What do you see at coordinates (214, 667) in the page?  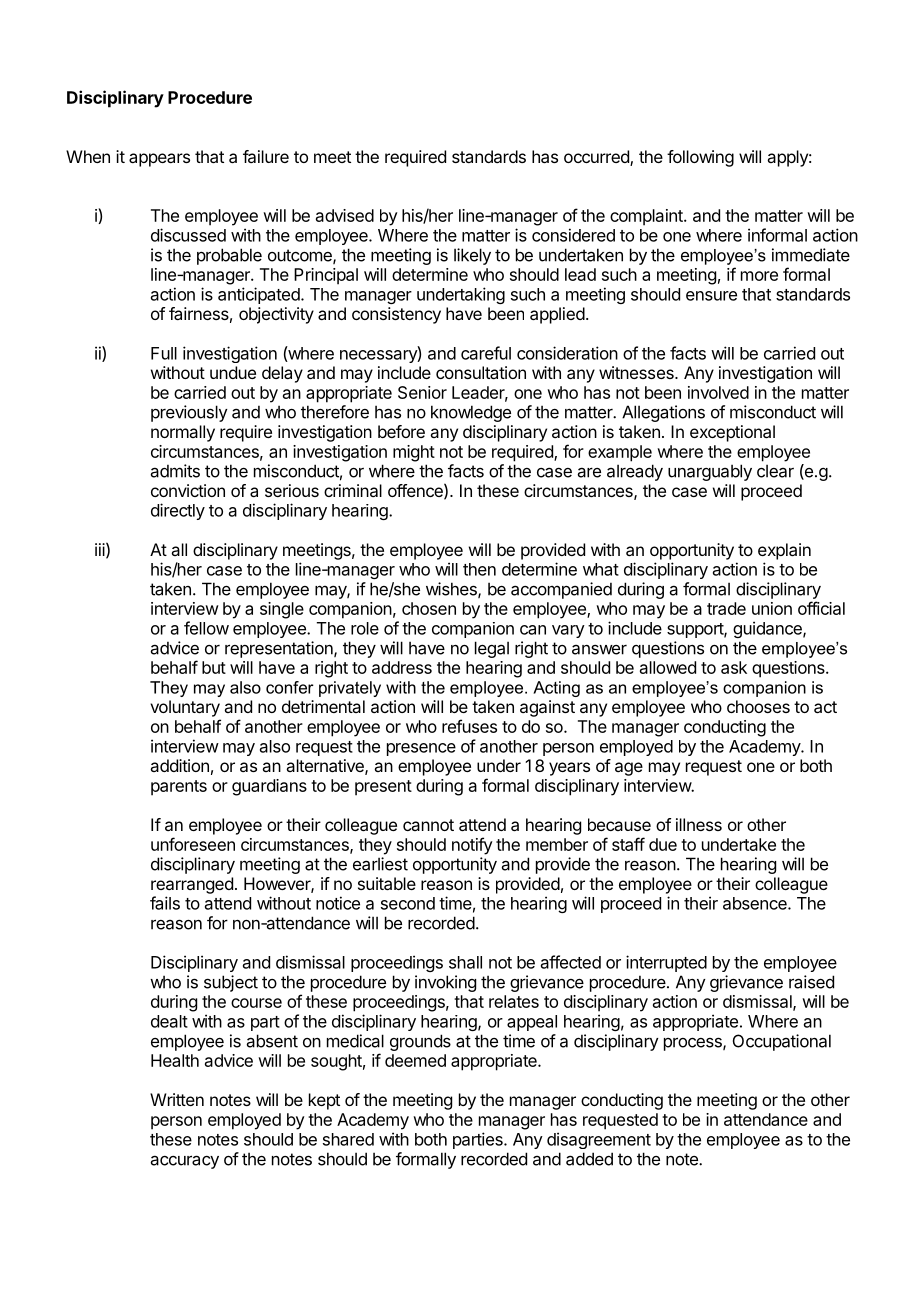 I see `but` at bounding box center [214, 667].
